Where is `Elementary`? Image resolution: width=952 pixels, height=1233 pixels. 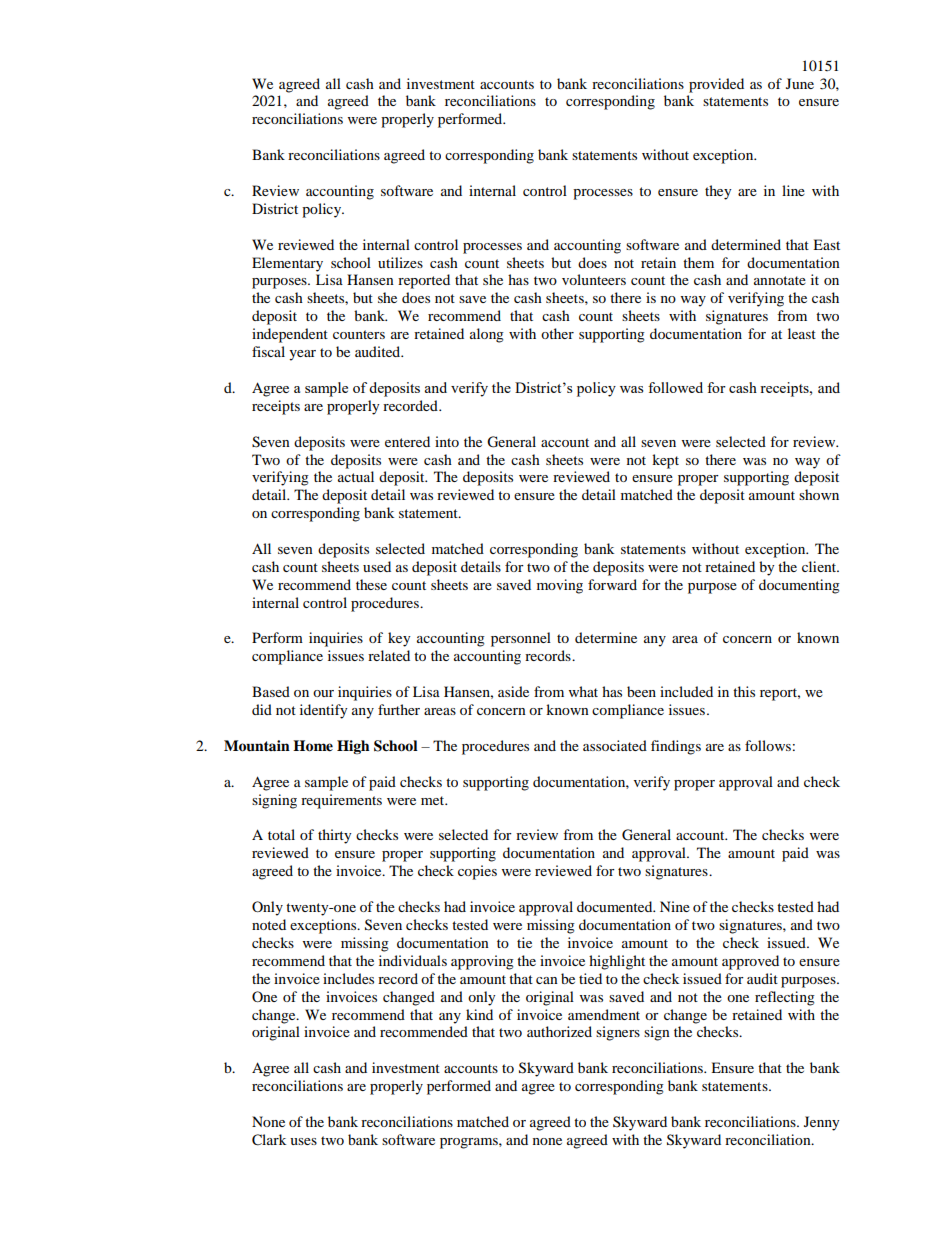 Elementary is located at coordinates (287, 264).
